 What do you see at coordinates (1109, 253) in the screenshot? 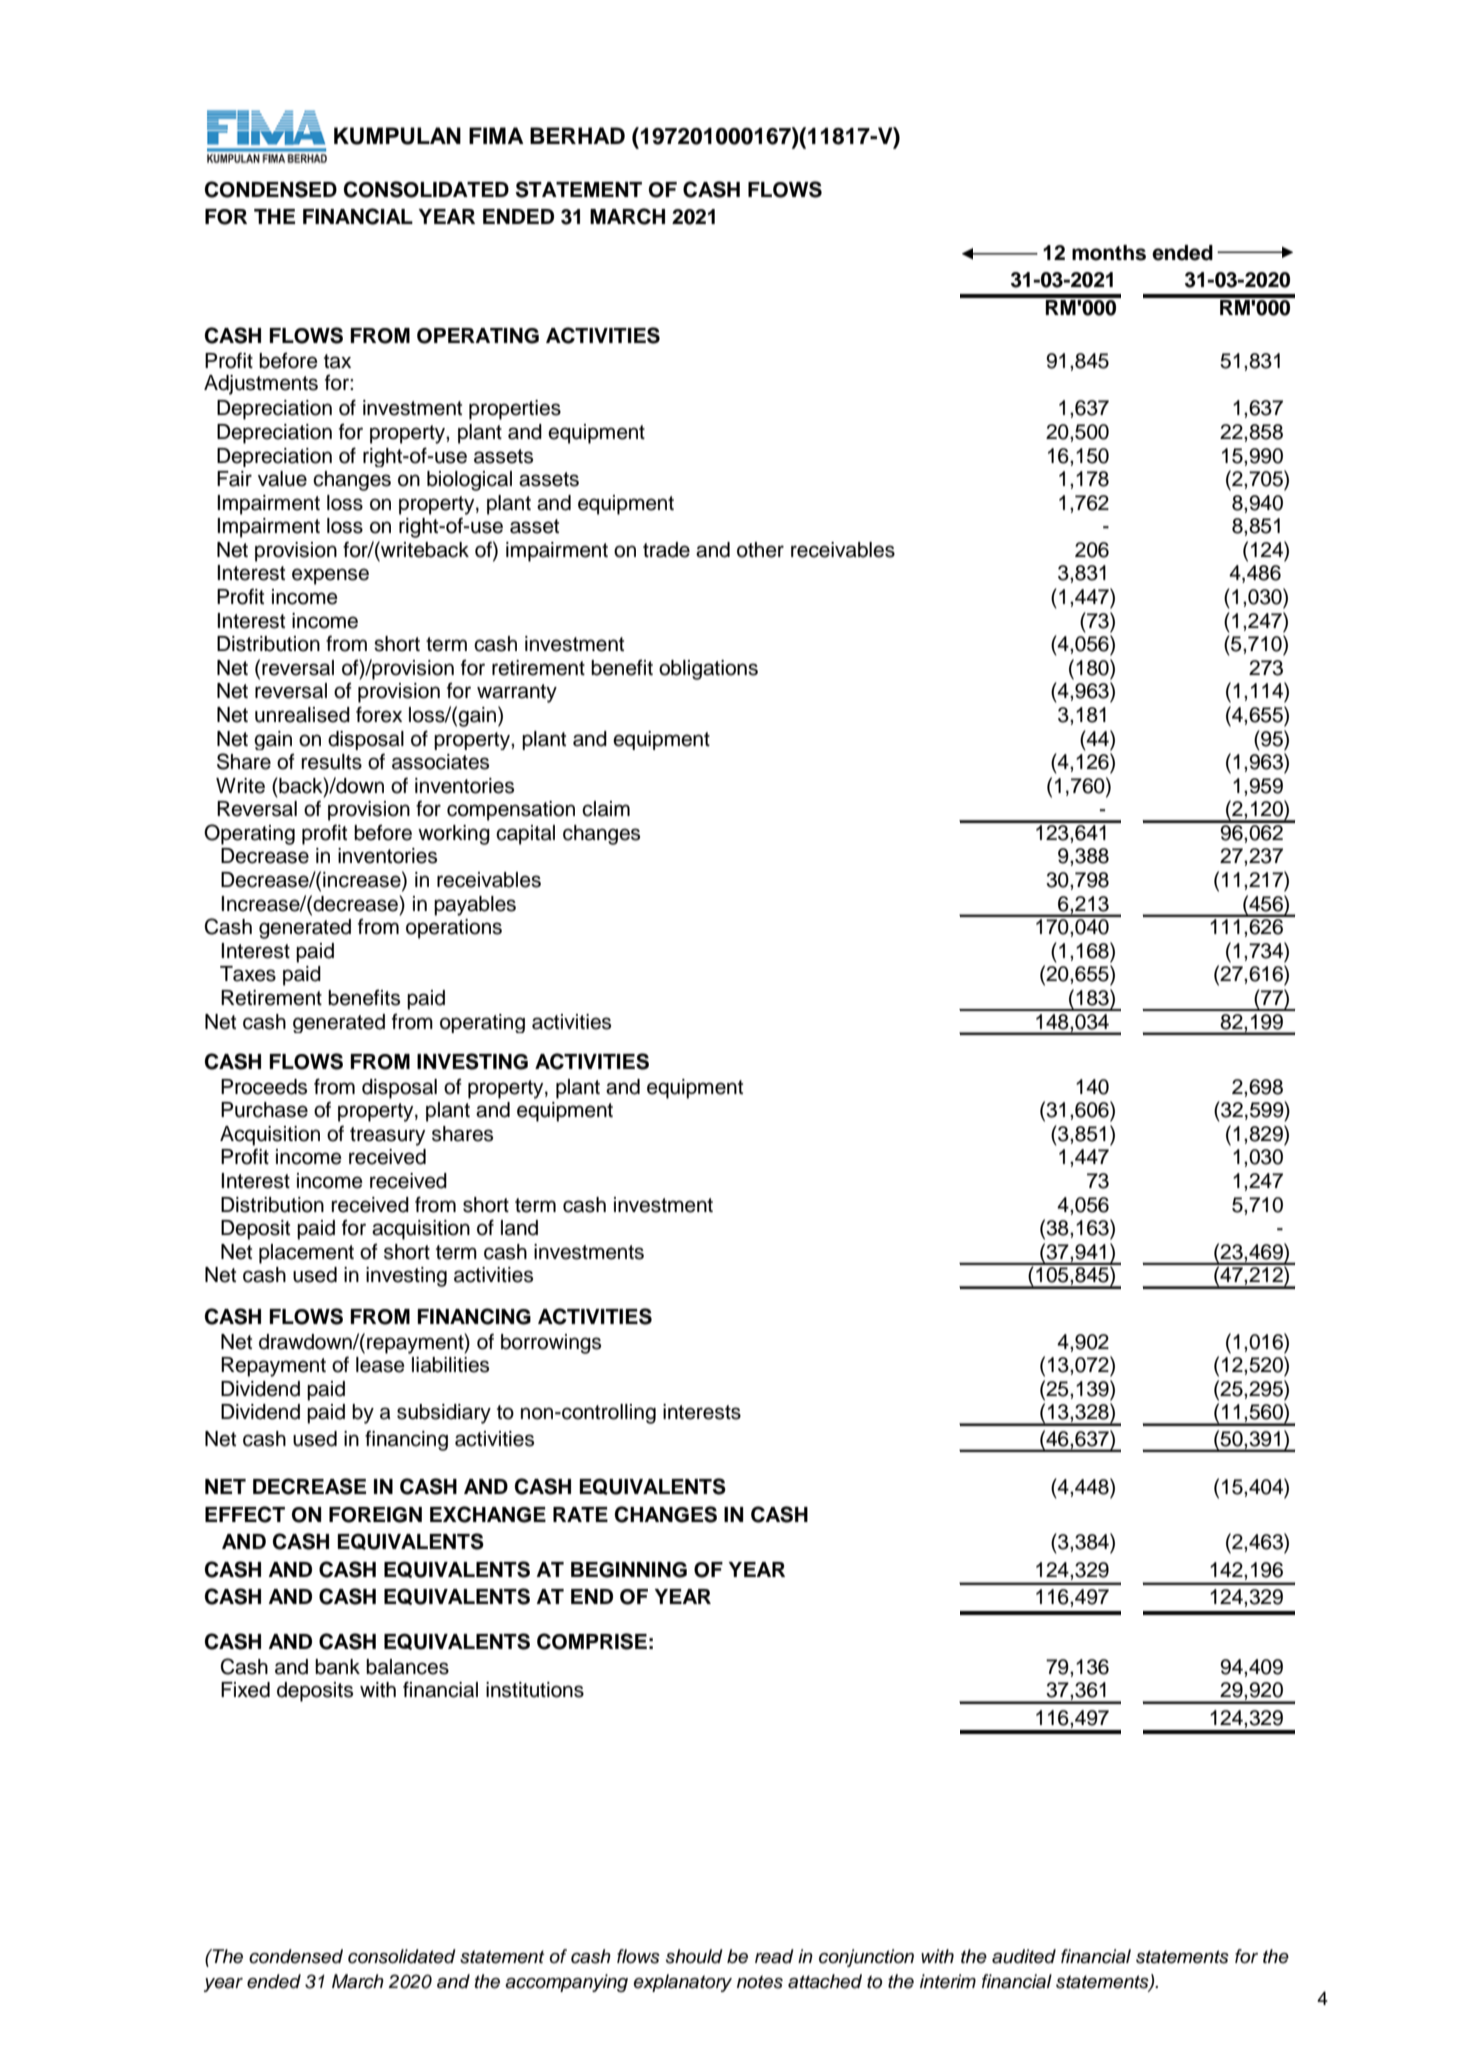
I see `months` at bounding box center [1109, 253].
